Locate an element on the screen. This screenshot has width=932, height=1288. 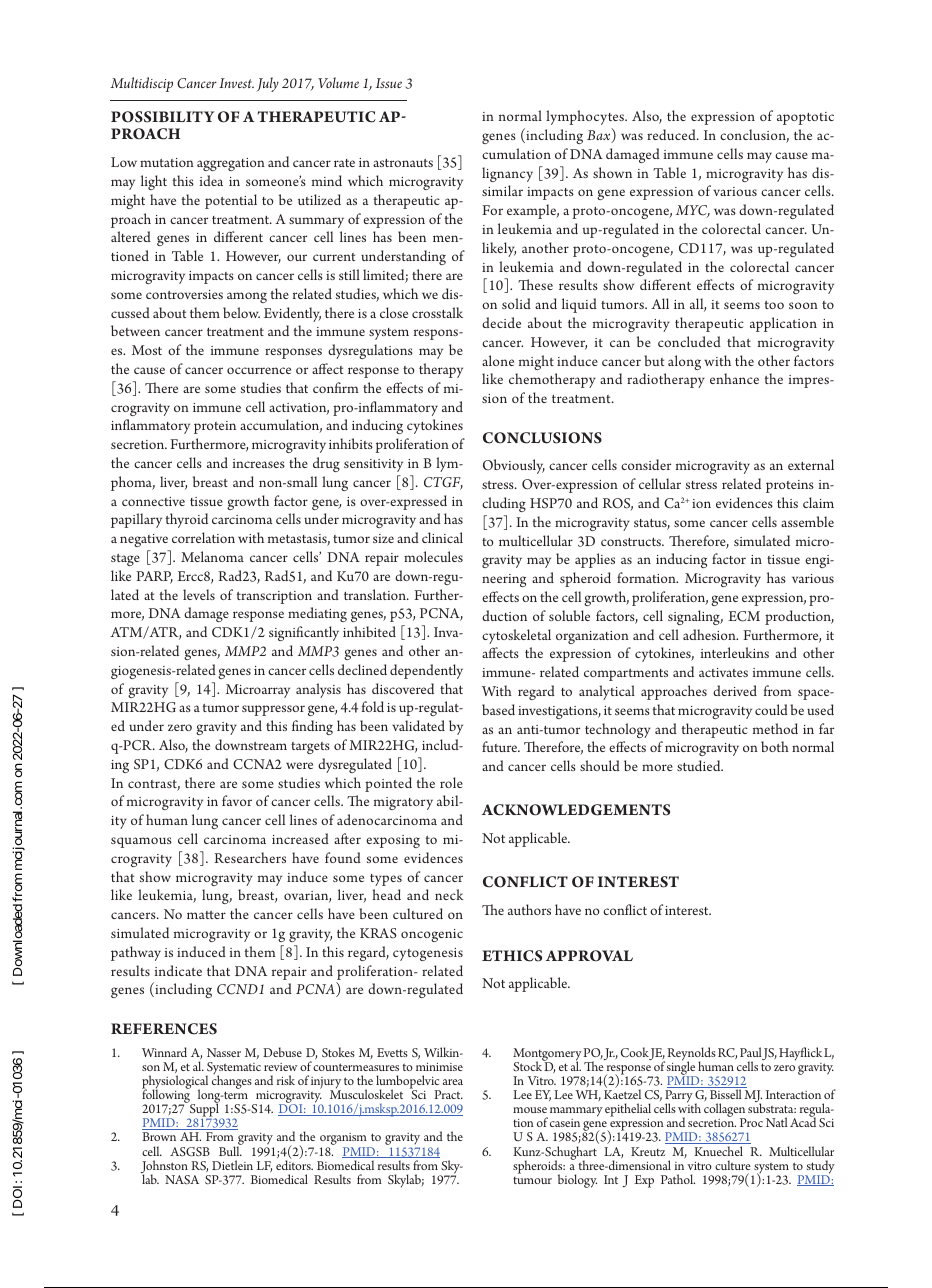
neck is located at coordinates (449, 894).
